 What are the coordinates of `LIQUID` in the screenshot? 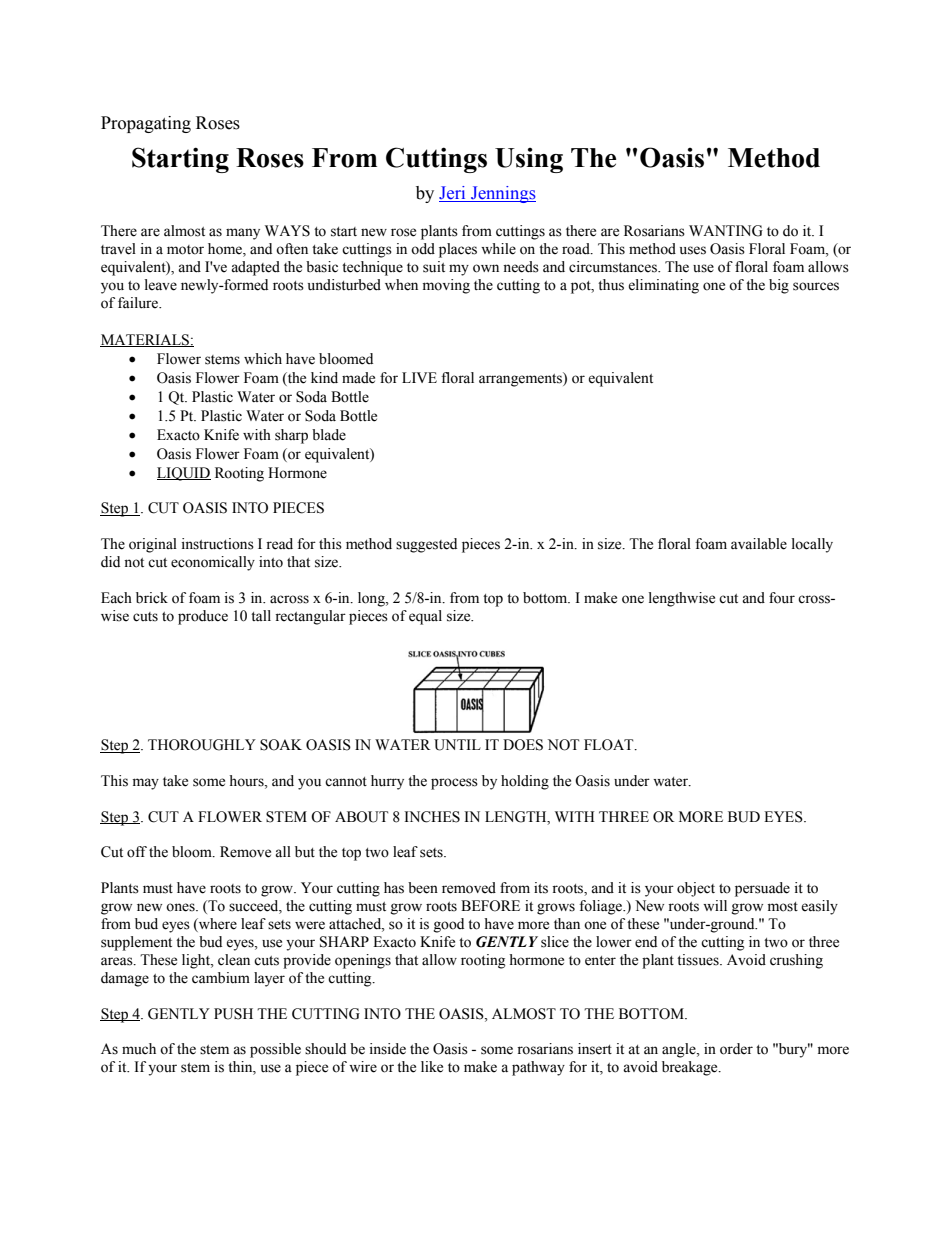 It's located at (184, 474).
